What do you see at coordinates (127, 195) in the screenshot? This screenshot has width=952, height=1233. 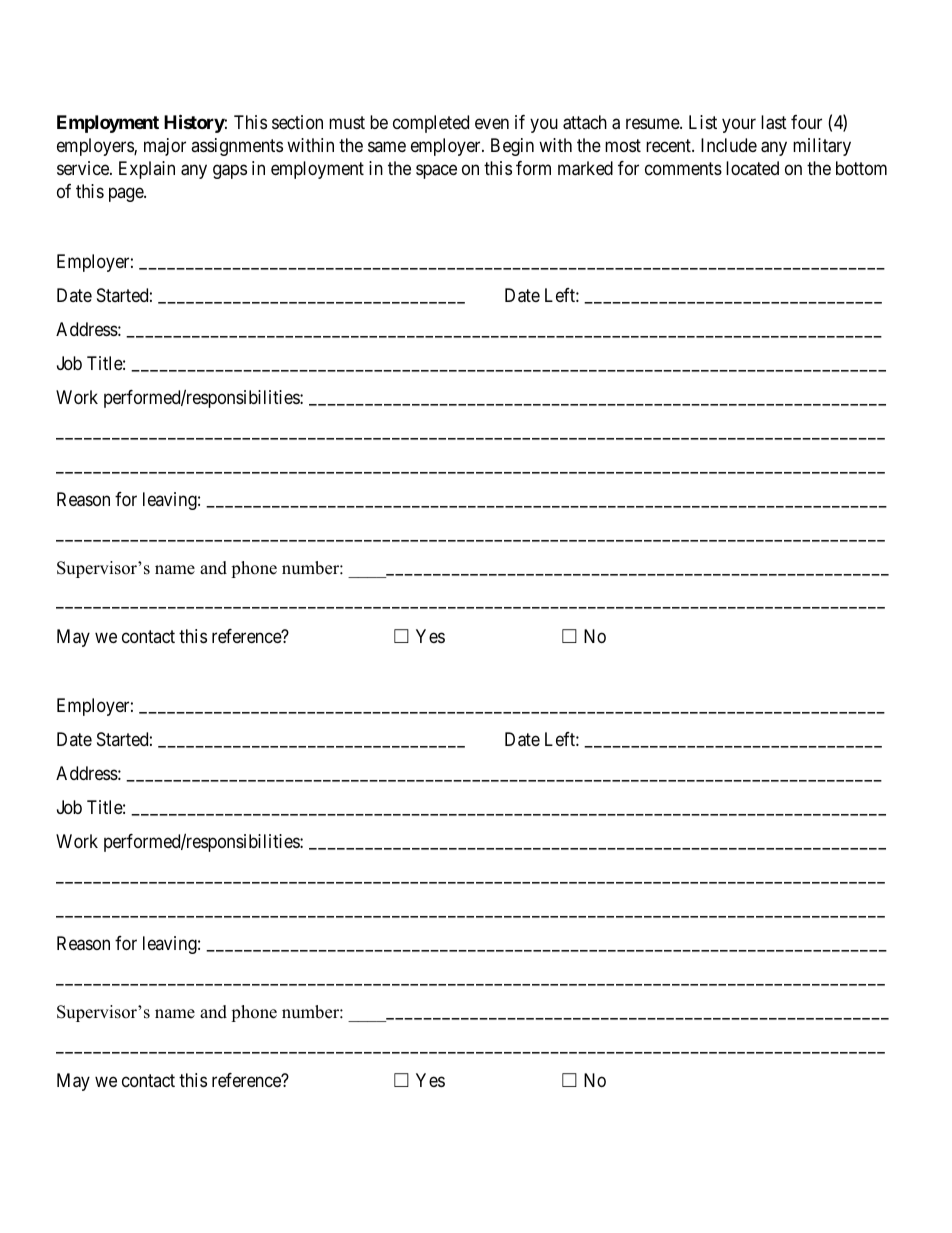 I see `page` at bounding box center [127, 195].
